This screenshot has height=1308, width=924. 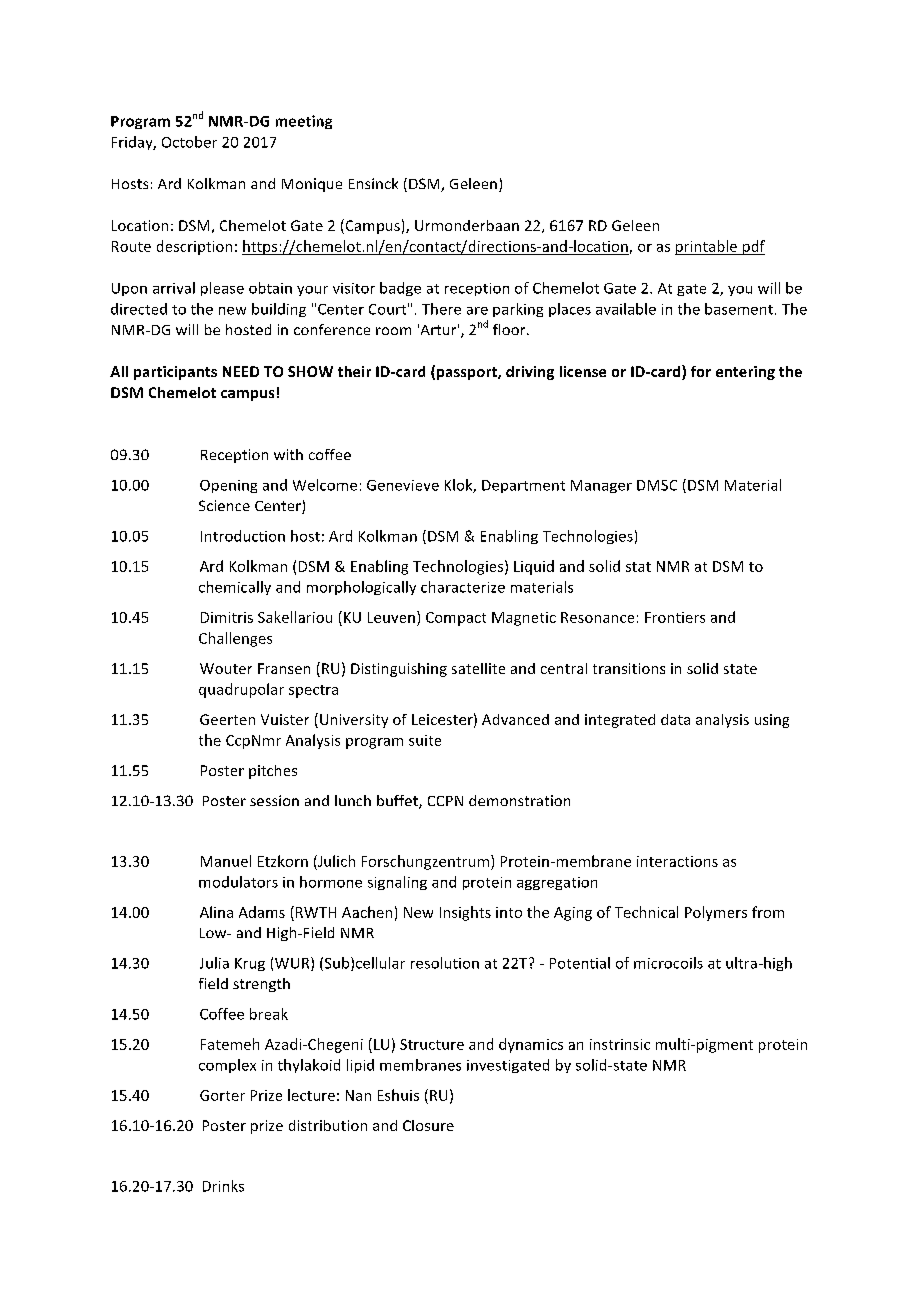 What do you see at coordinates (226, 861) in the screenshot?
I see `Manuel` at bounding box center [226, 861].
